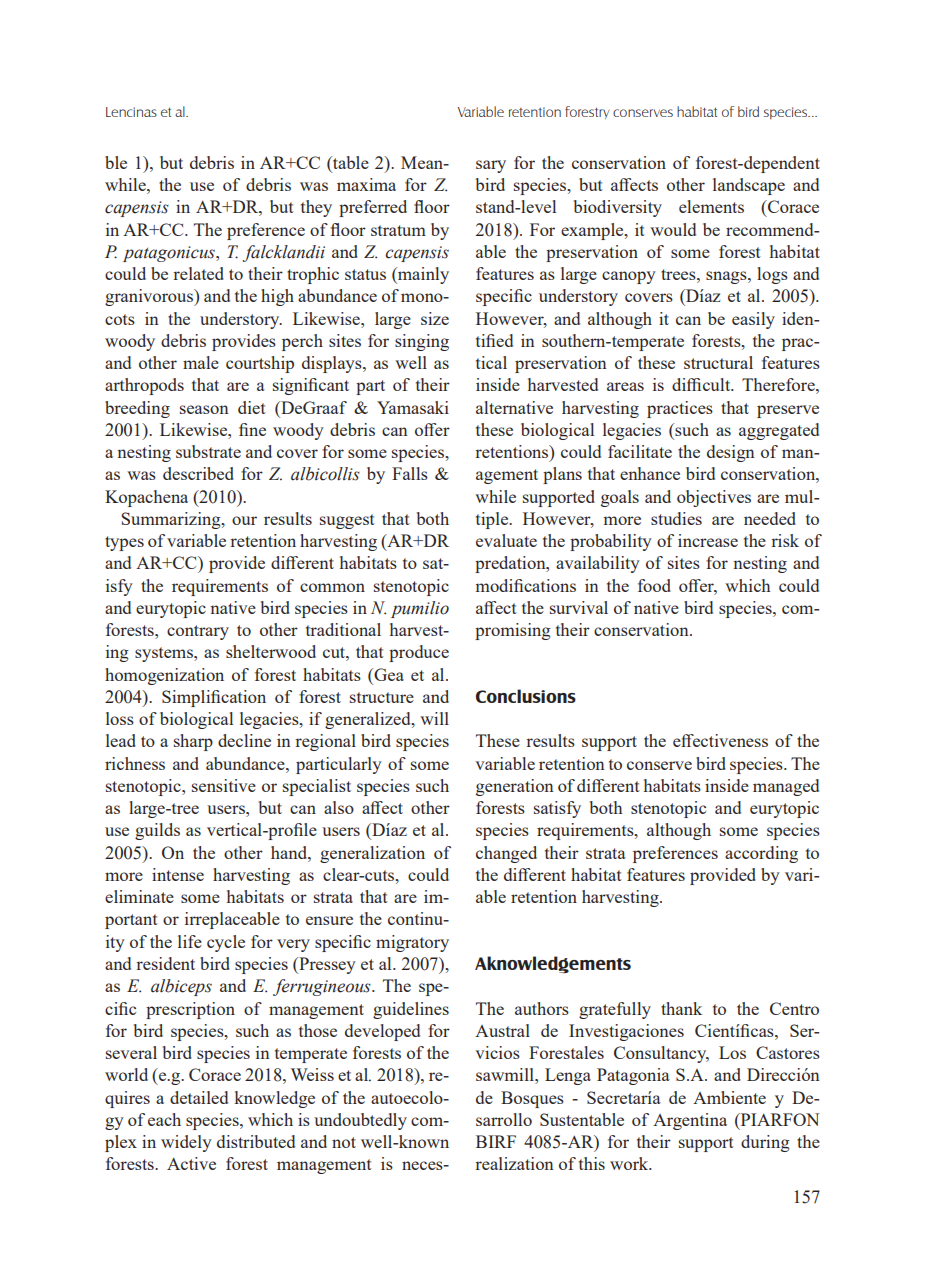 This screenshot has width=925, height=1288. What do you see at coordinates (711, 206) in the screenshot?
I see `elements` at bounding box center [711, 206].
